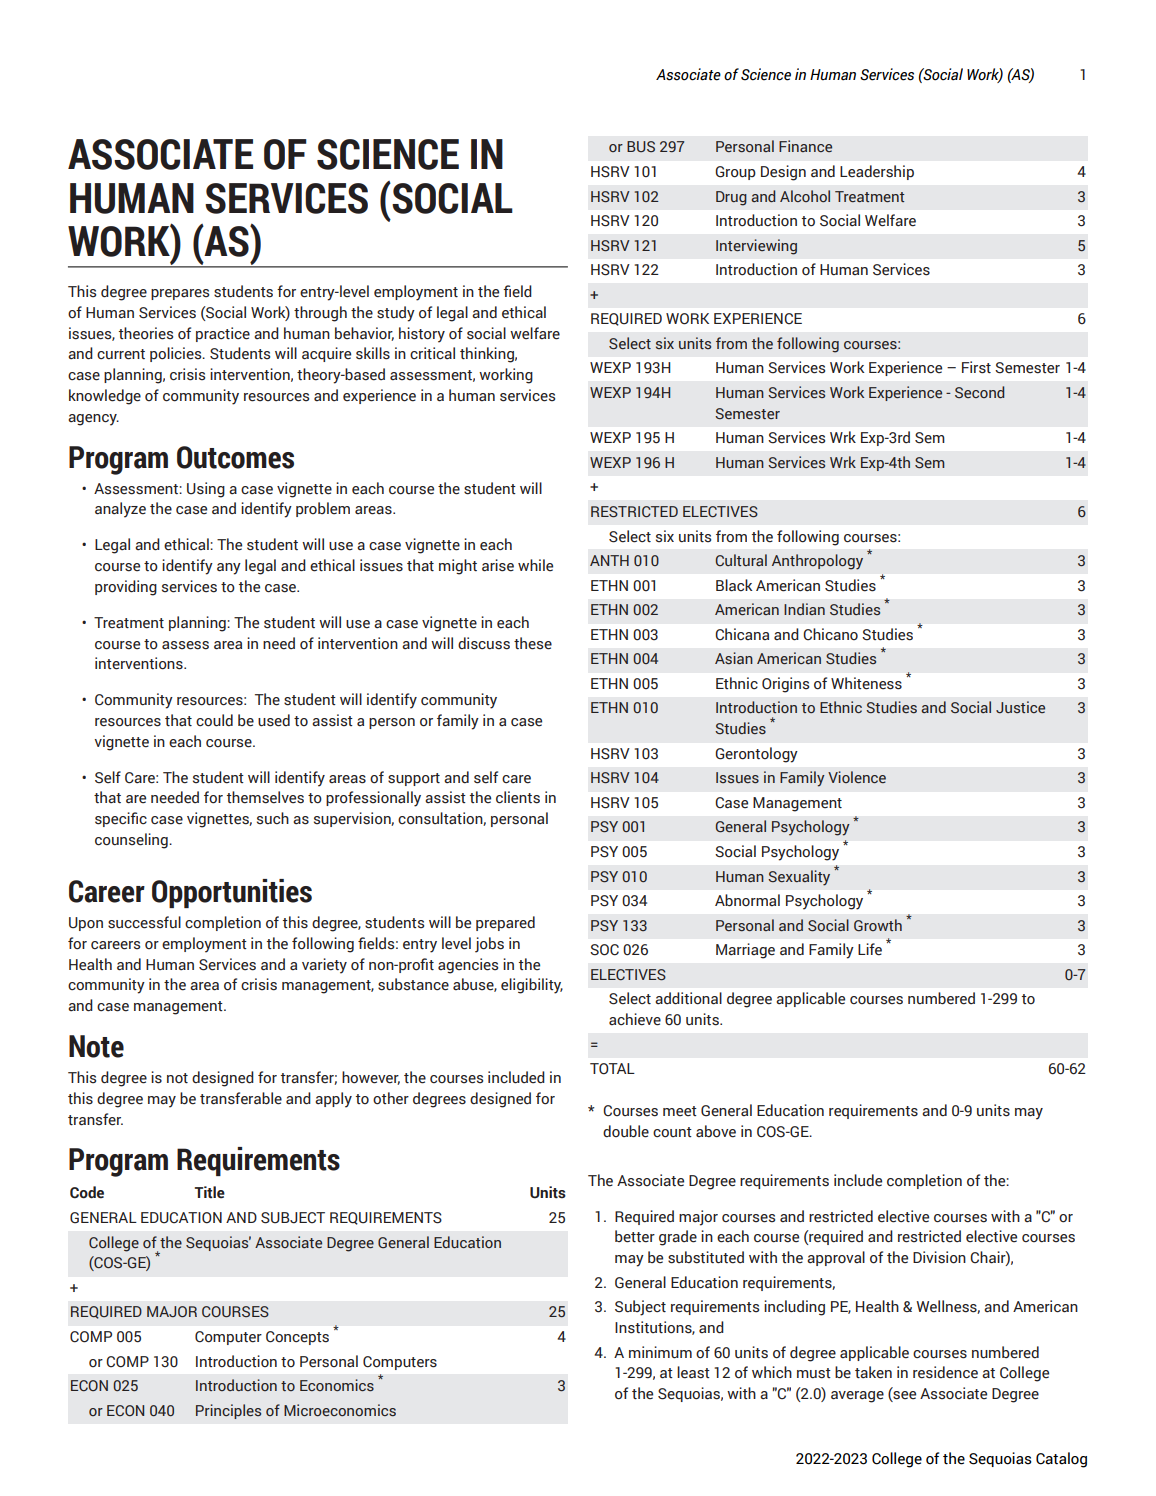 The image size is (1156, 1496). I want to click on Principles, so click(228, 1411).
